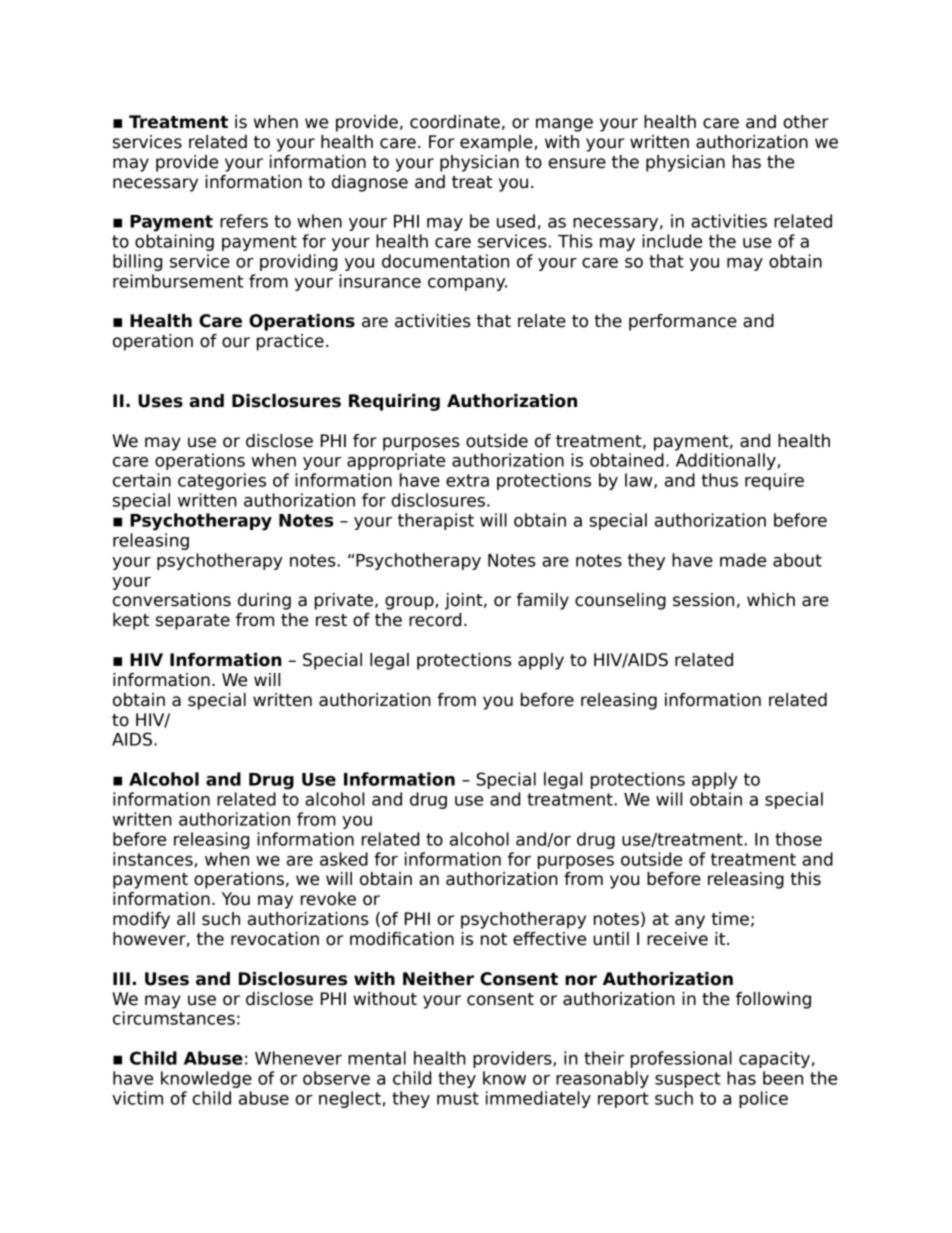 This screenshot has height=1233, width=952. What do you see at coordinates (458, 1098) in the screenshot?
I see `must` at bounding box center [458, 1098].
